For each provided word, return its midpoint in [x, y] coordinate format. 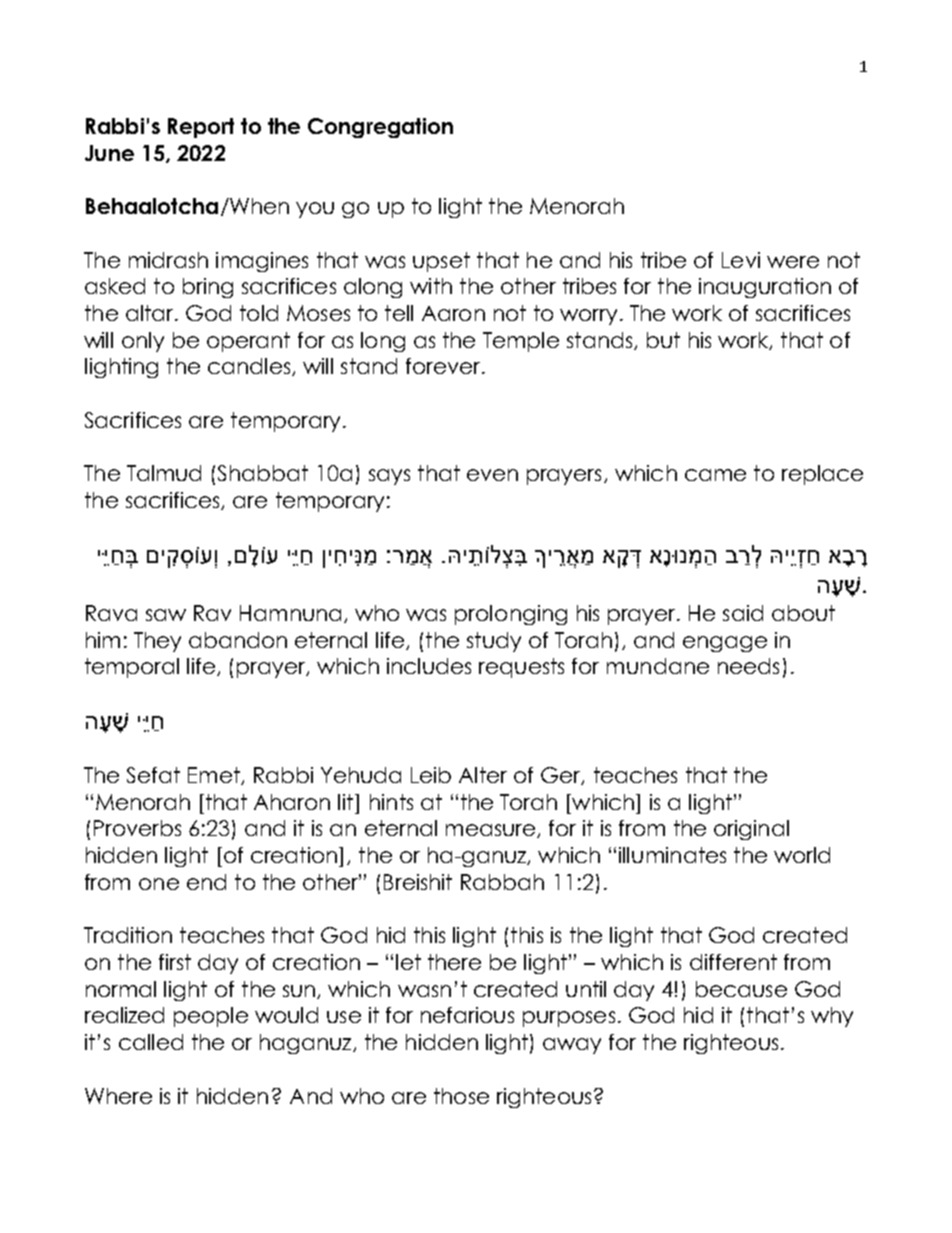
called [151, 1042]
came [715, 475]
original [751, 830]
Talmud [164, 473]
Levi [741, 260]
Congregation [380, 128]
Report [201, 128]
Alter [483, 775]
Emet [215, 776]
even [492, 475]
